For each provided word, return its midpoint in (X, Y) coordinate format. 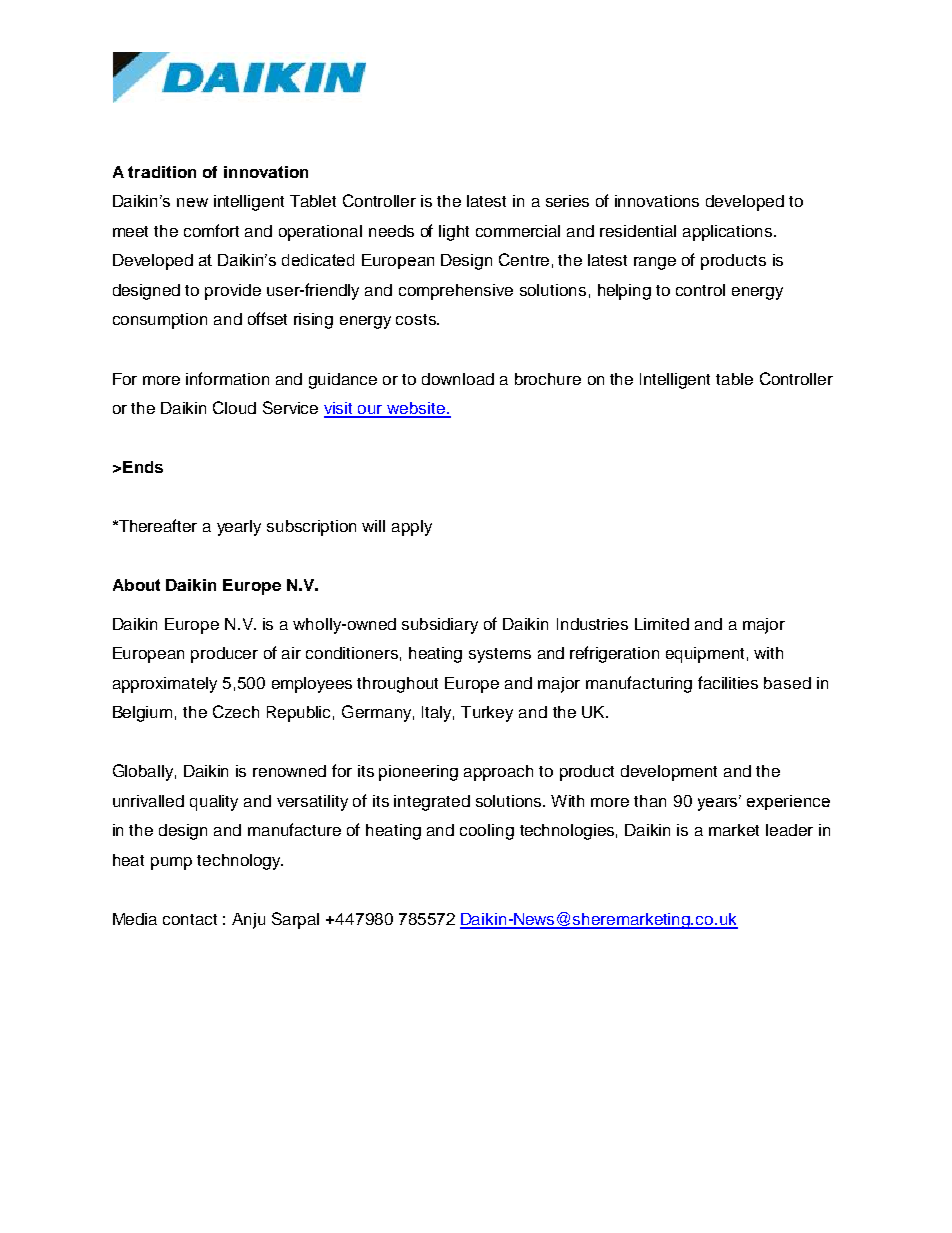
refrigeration (614, 654)
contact (190, 919)
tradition (162, 172)
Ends (143, 467)
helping (624, 292)
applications (729, 233)
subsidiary (440, 626)
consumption (160, 321)
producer (224, 655)
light (454, 233)
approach (498, 773)
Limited (662, 624)
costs (417, 319)
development (669, 773)
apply (412, 528)
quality (214, 803)
